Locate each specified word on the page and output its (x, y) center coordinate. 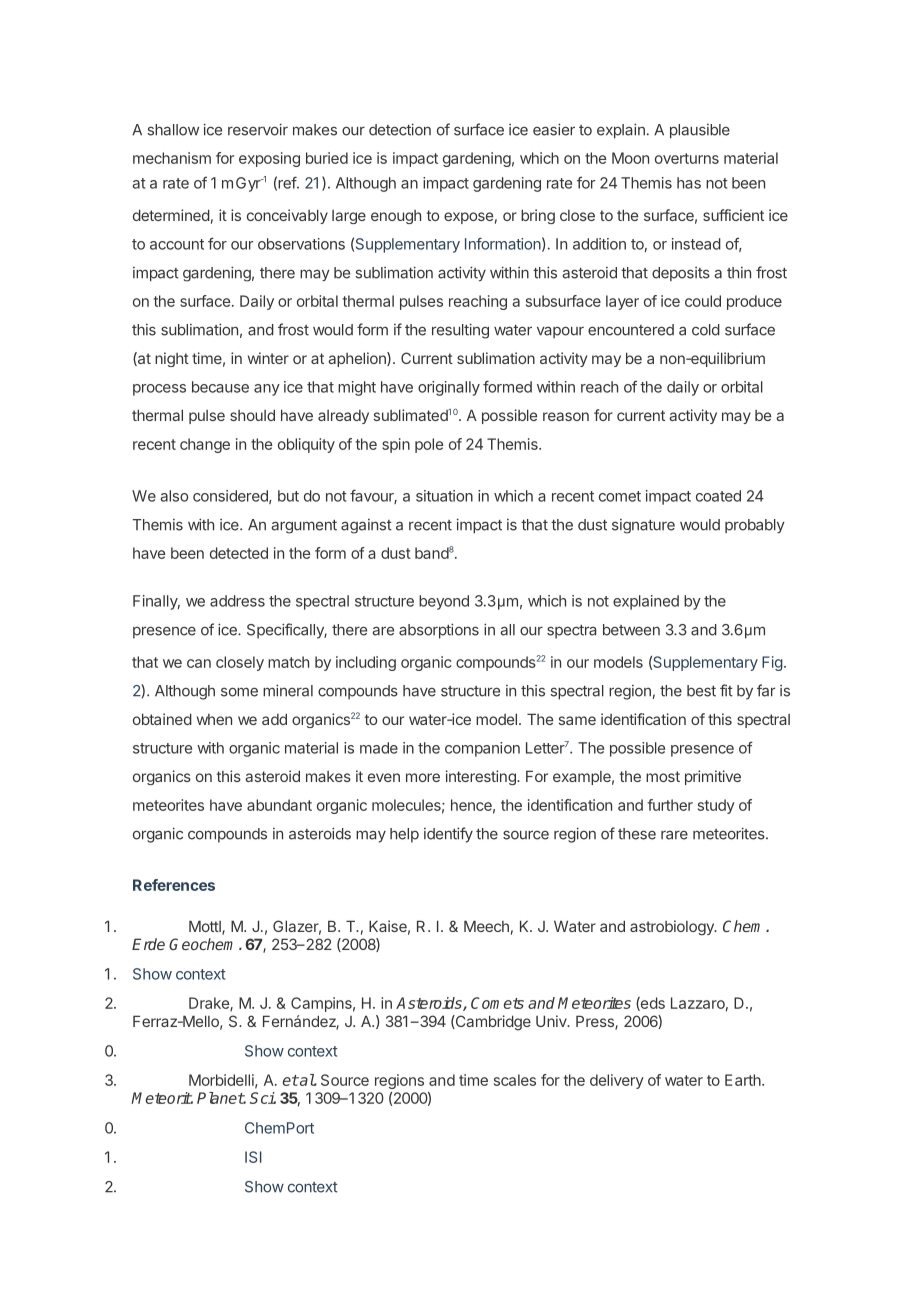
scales (515, 1080)
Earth (744, 1080)
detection (400, 129)
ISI (253, 1157)
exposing (269, 159)
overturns (687, 158)
